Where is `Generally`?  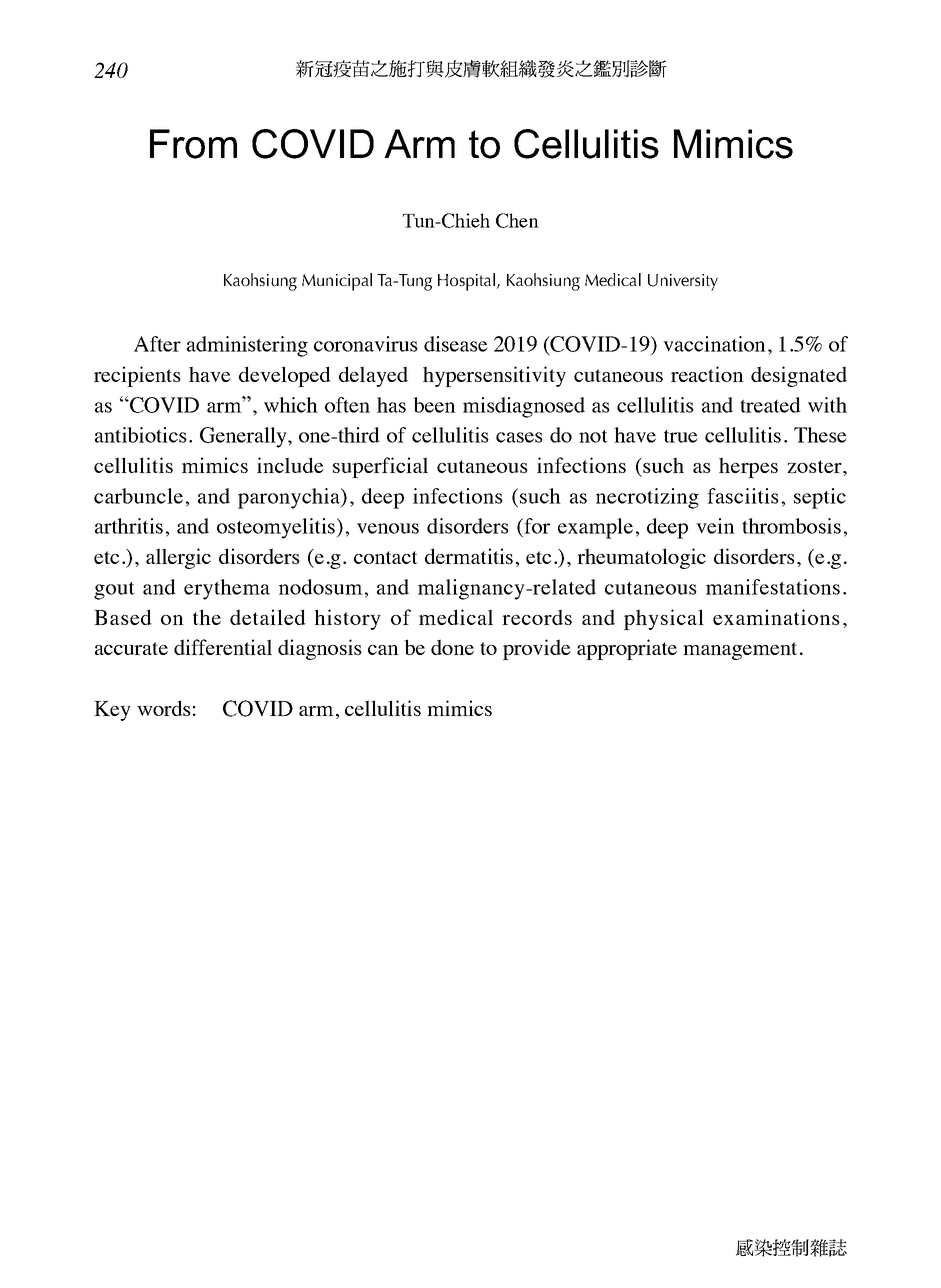 Generally is located at coordinates (244, 437).
